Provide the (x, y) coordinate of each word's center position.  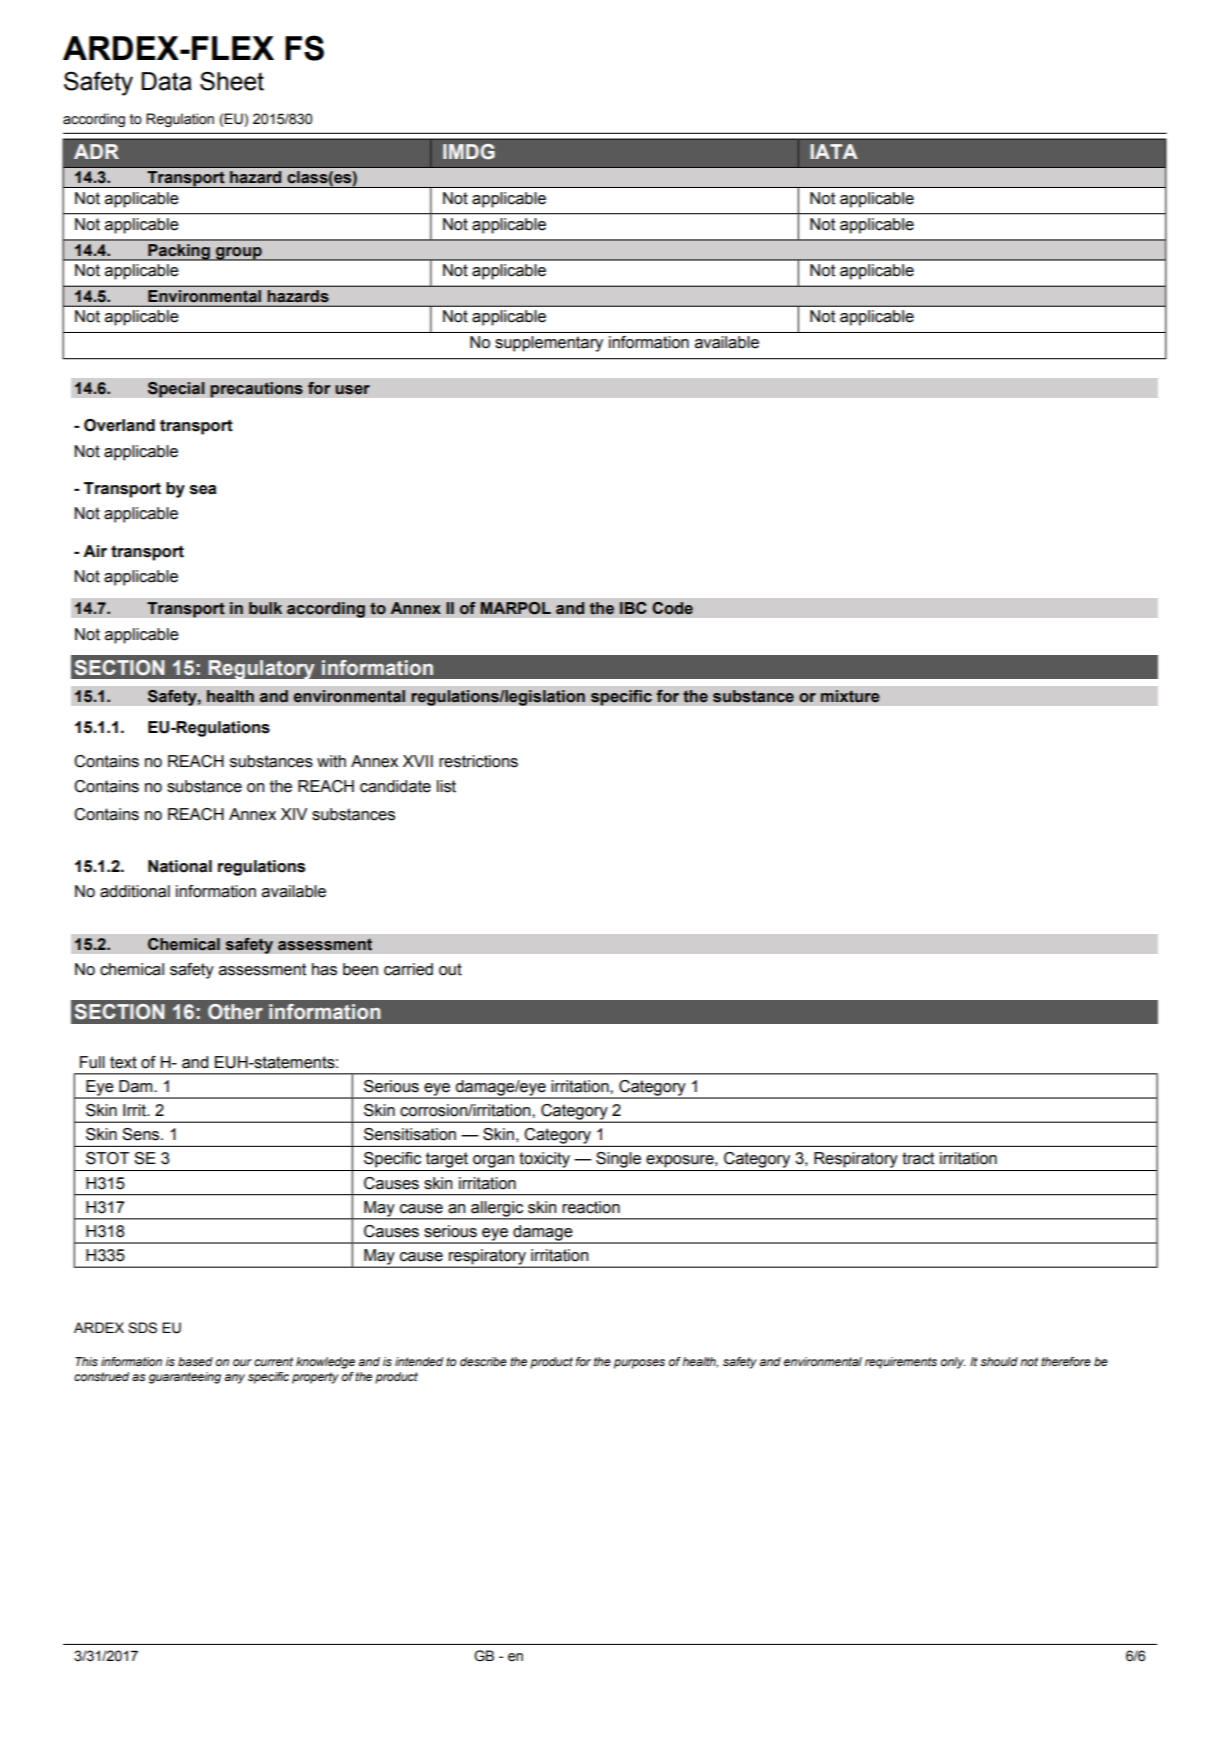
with (331, 761)
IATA (834, 151)
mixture (850, 696)
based (195, 1361)
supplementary (549, 344)
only (953, 1363)
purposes (639, 1364)
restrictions (478, 761)
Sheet (232, 81)
